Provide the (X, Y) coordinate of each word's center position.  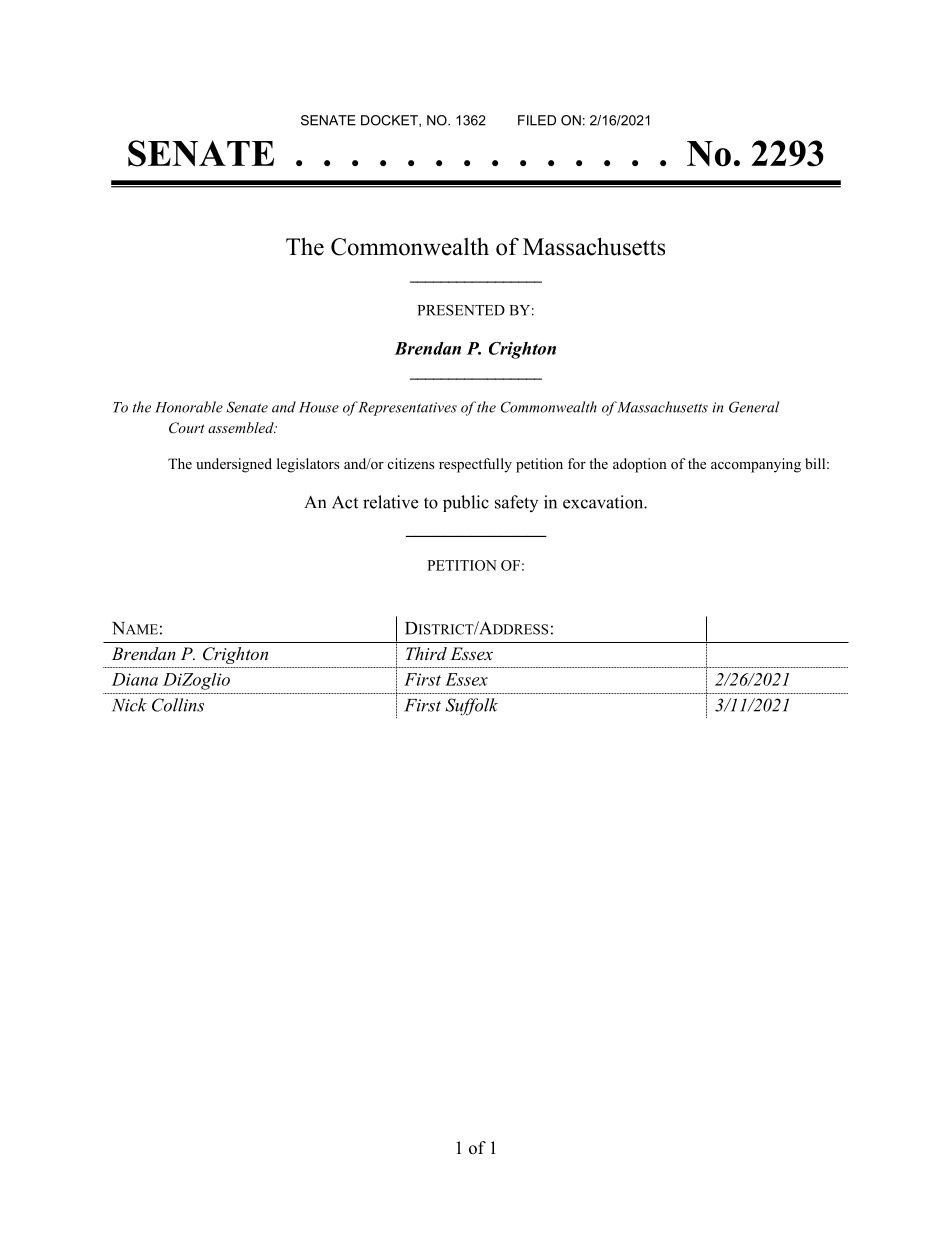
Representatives (407, 409)
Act (345, 502)
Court (187, 428)
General (754, 407)
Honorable (189, 407)
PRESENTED (461, 310)
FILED (537, 120)
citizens (411, 463)
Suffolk (472, 707)
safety (516, 503)
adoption (640, 465)
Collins (178, 705)
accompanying (756, 465)
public (466, 503)
